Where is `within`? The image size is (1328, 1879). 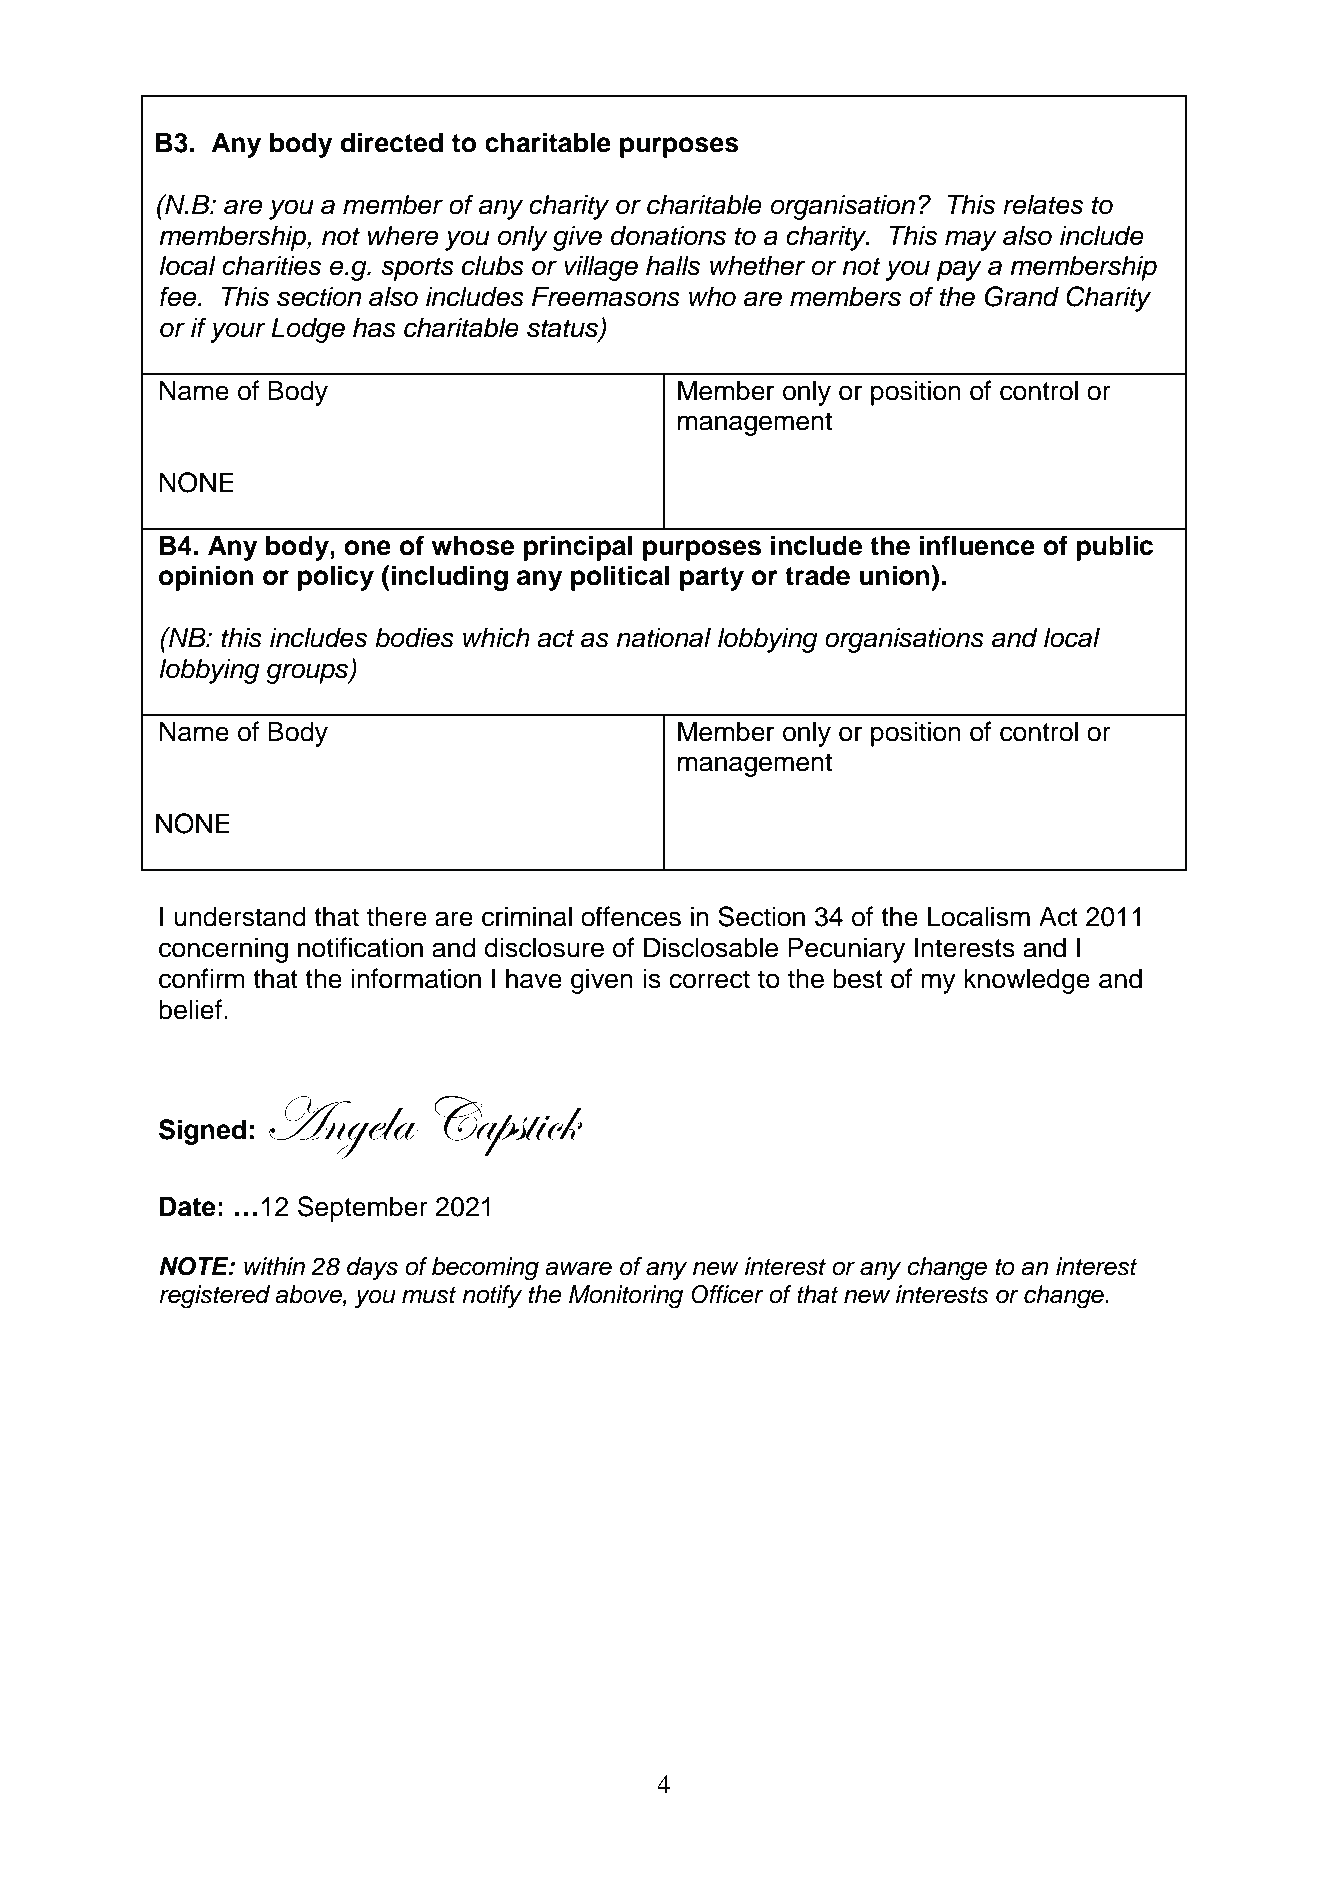
within is located at coordinates (274, 1266).
